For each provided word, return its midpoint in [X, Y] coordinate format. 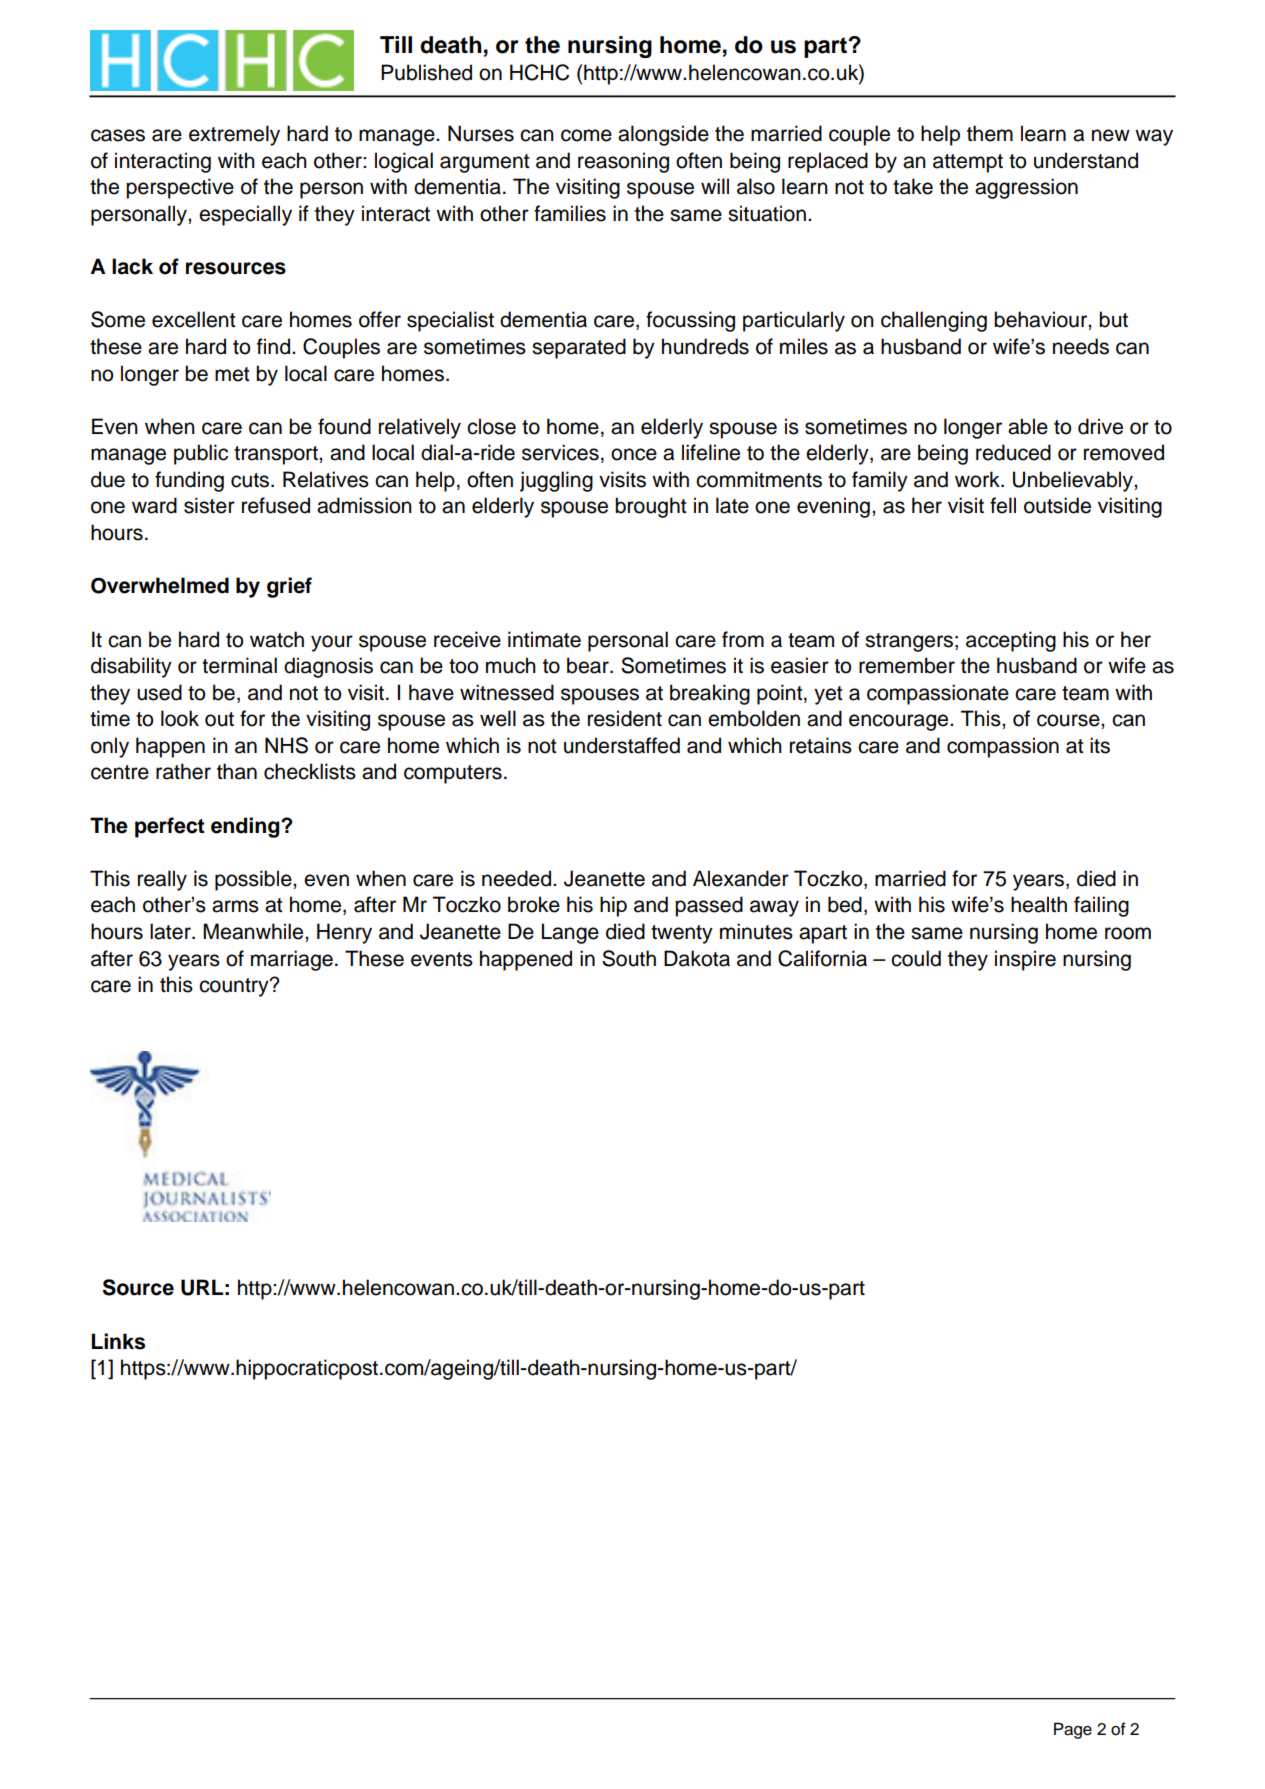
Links [118, 1341]
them [990, 133]
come [586, 135]
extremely [234, 135]
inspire [1025, 960]
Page [1073, 1730]
